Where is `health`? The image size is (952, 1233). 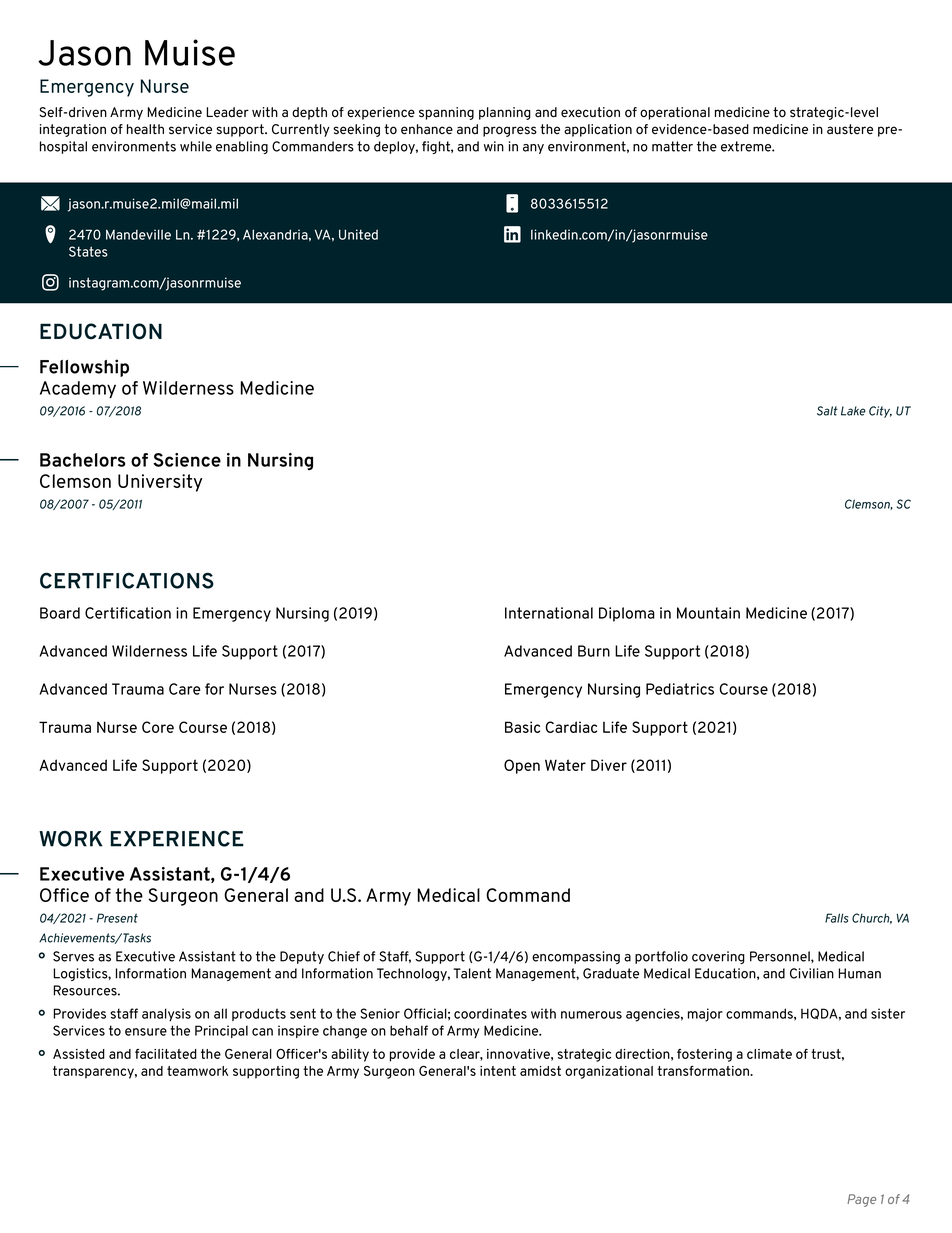
health is located at coordinates (145, 129).
